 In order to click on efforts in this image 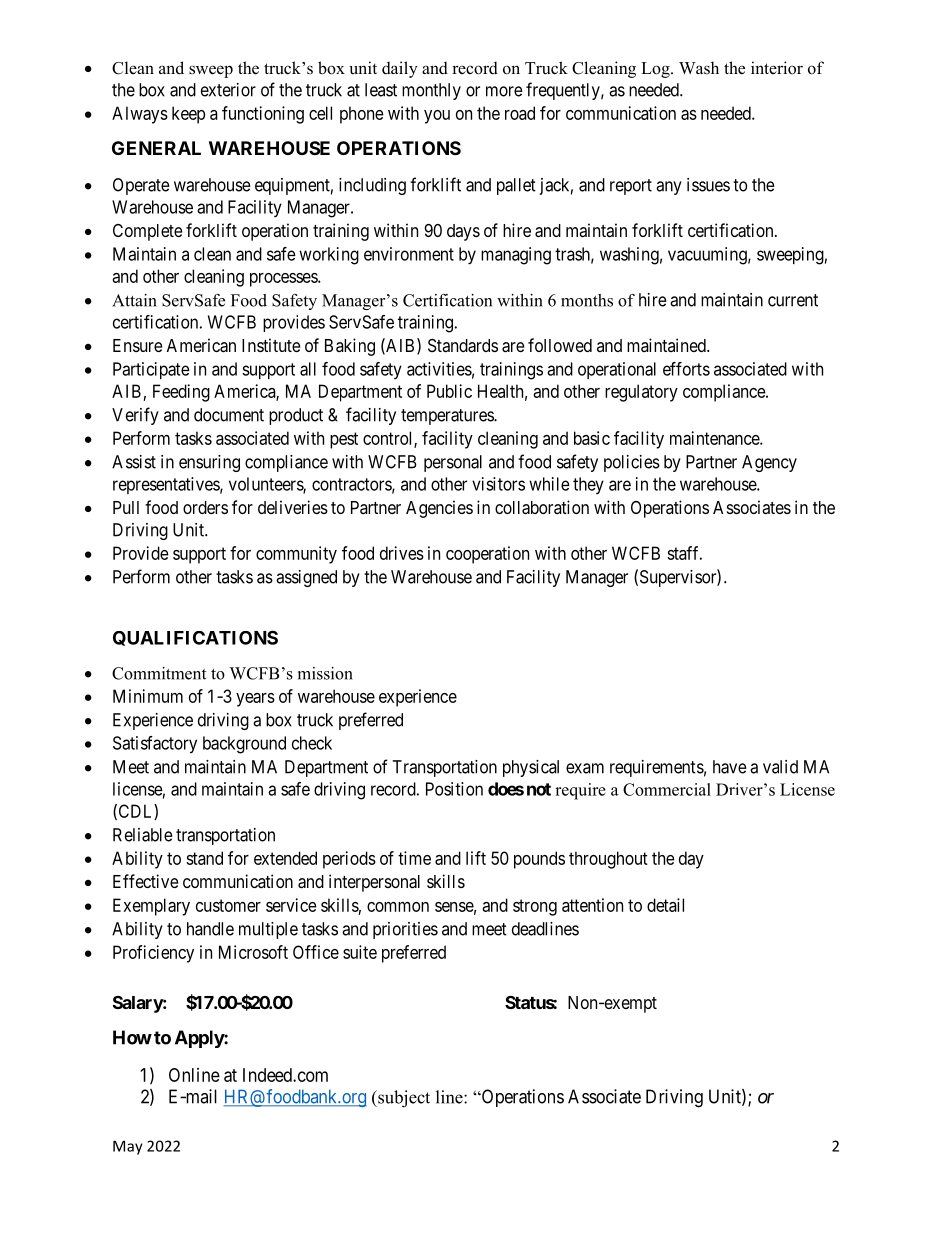, I will do `click(686, 369)`.
